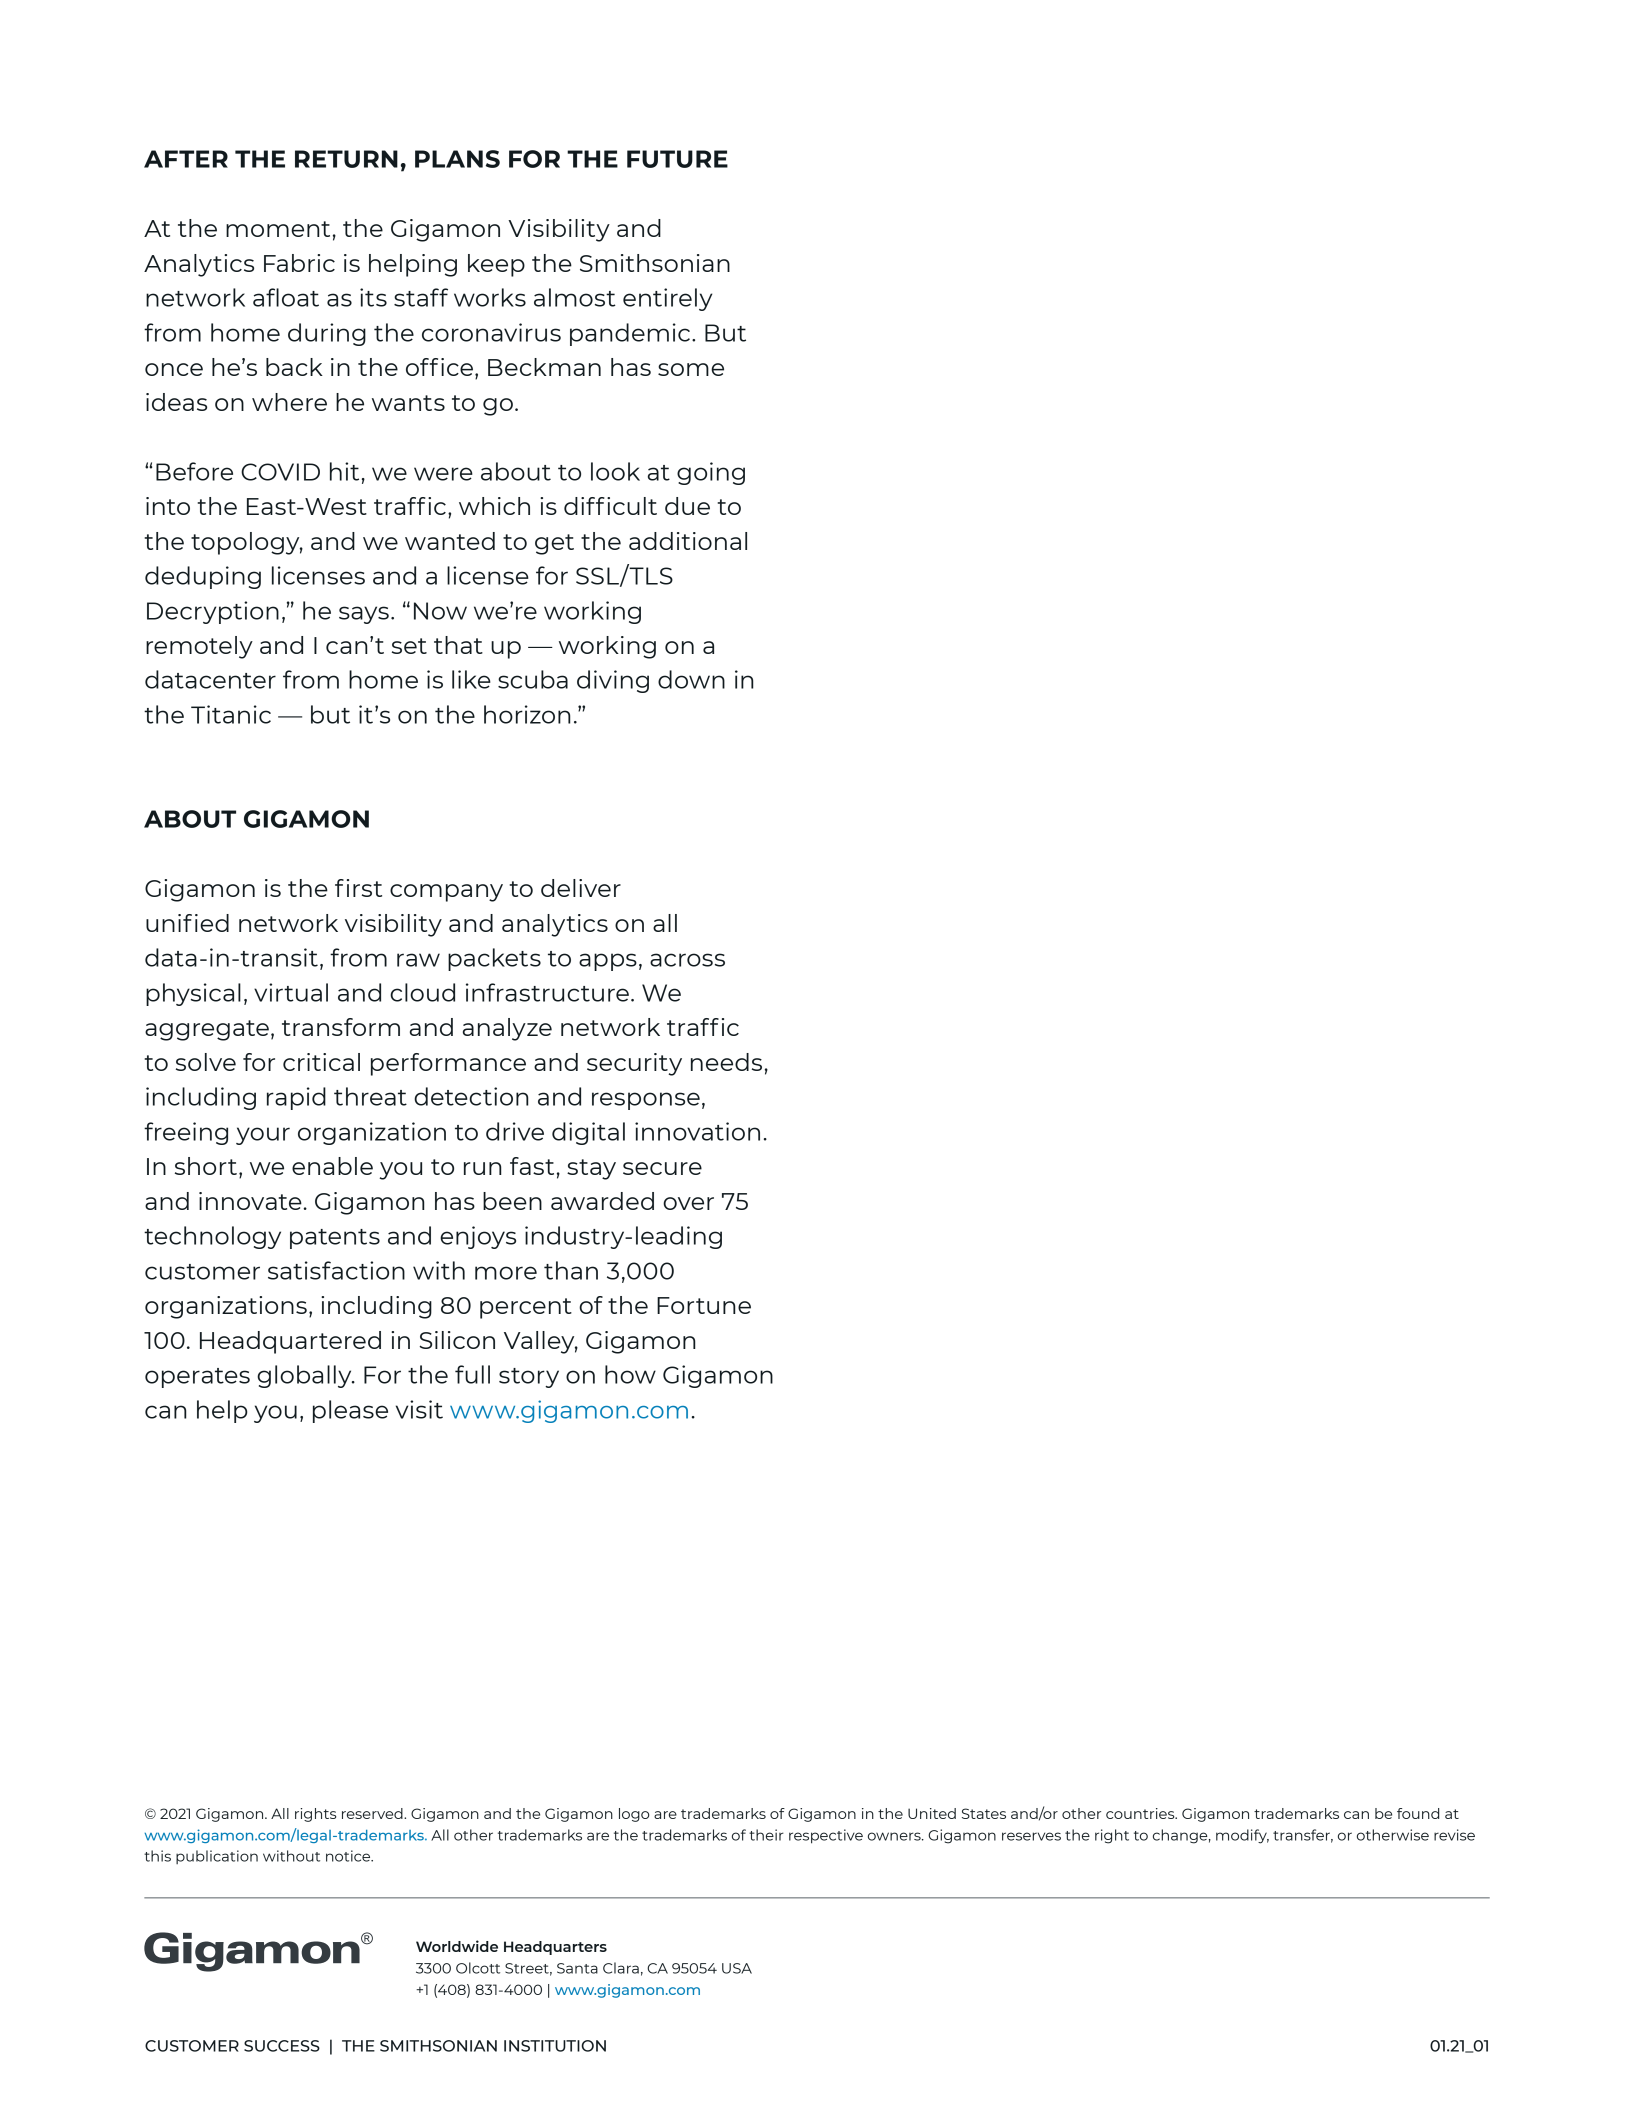 This screenshot has height=2117, width=1636. Describe the element at coordinates (677, 159) in the screenshot. I see `FUTURE` at that location.
